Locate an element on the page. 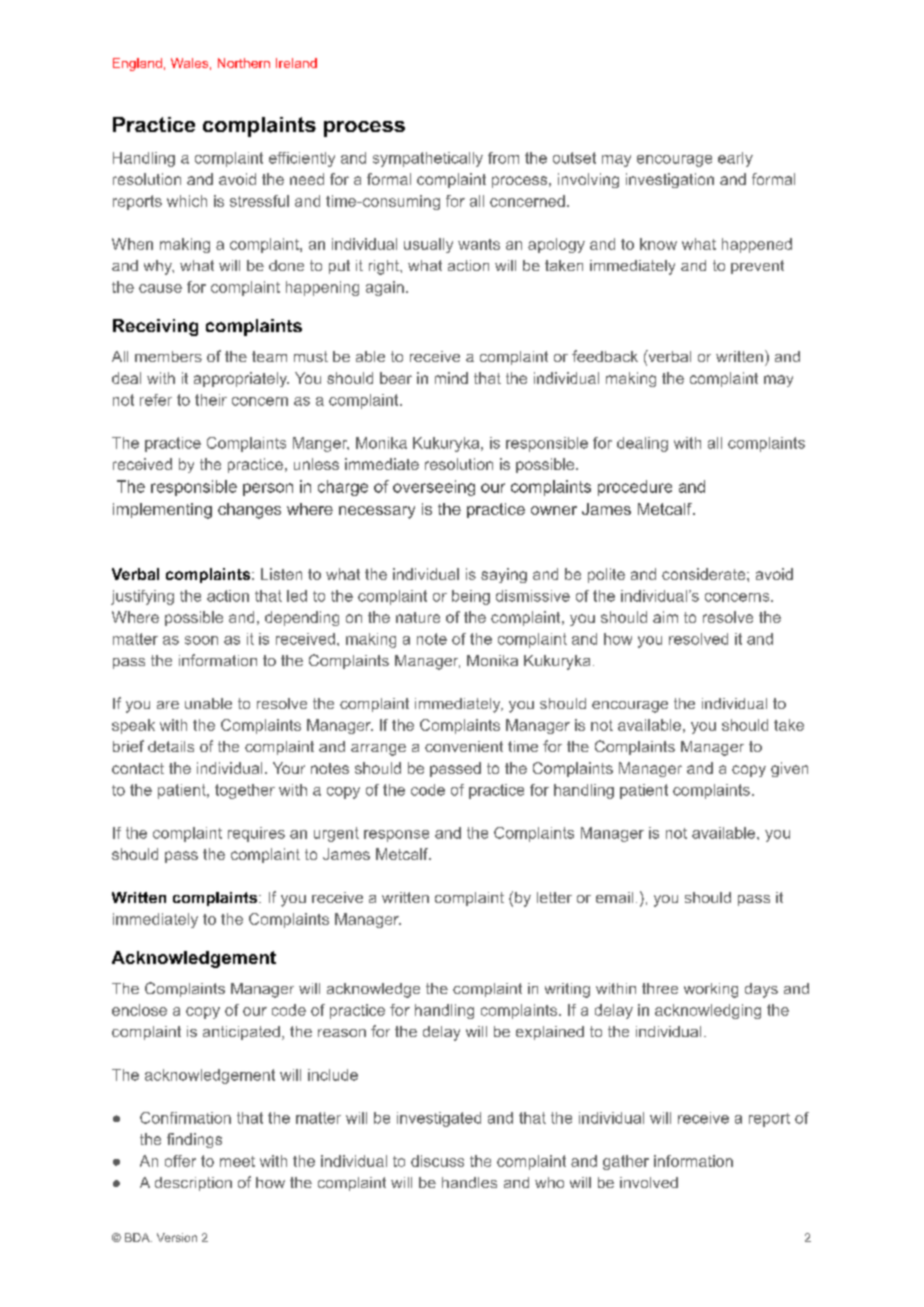  Northern is located at coordinates (244, 63).
